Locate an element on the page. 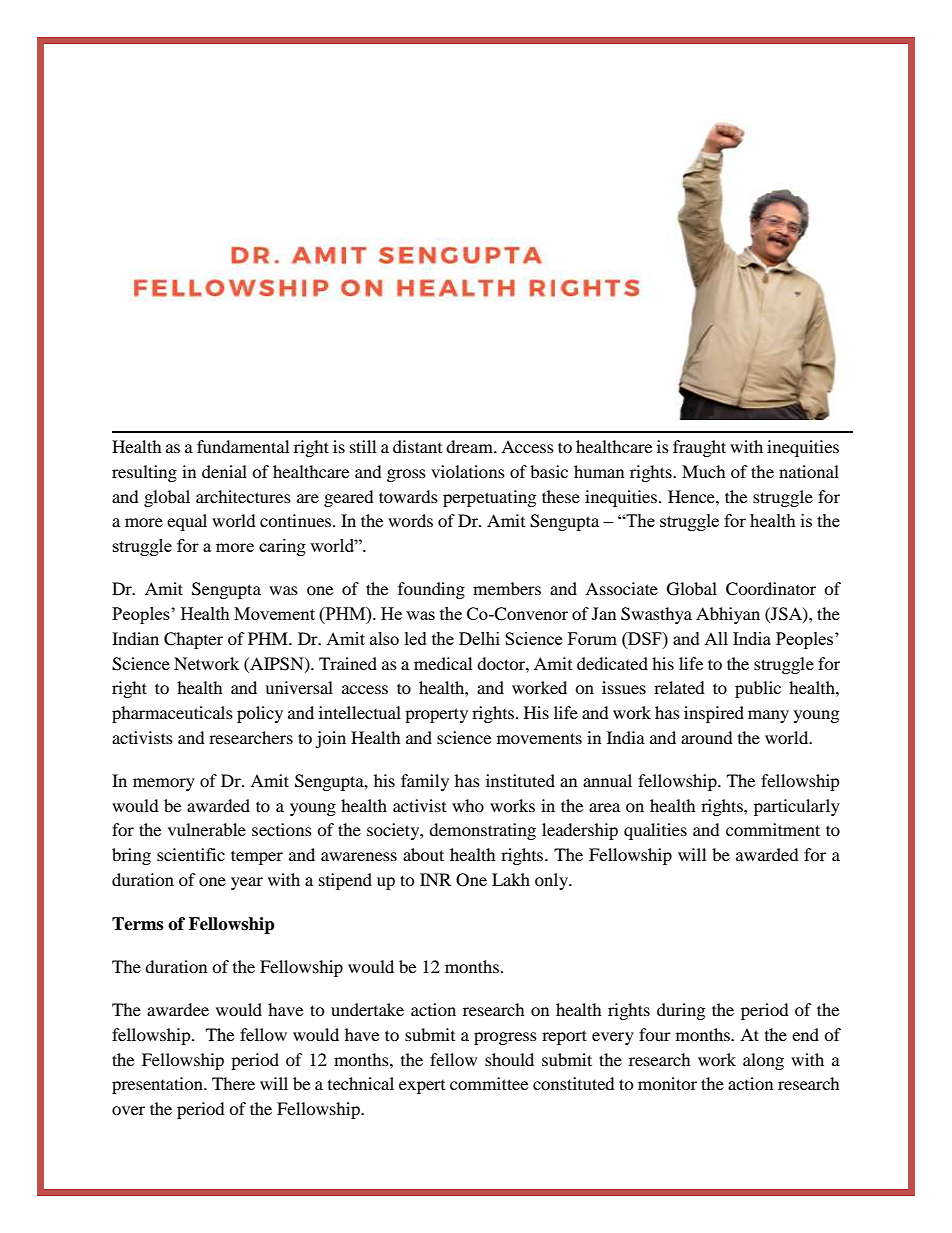 Image resolution: width=952 pixels, height=1233 pixels. commitment is located at coordinates (773, 829).
